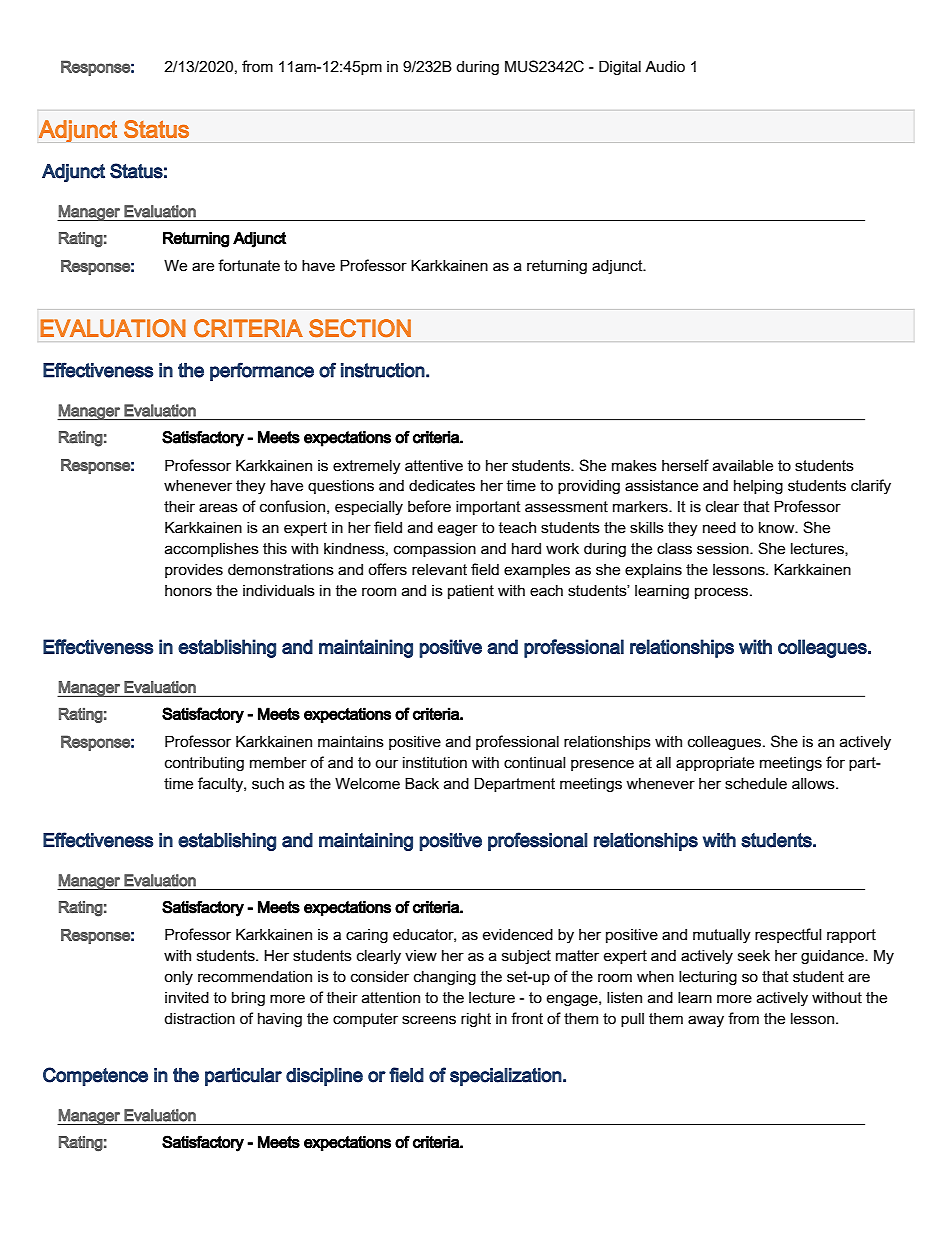 The height and width of the document is (1233, 952). What do you see at coordinates (723, 593) in the document?
I see `process` at bounding box center [723, 593].
